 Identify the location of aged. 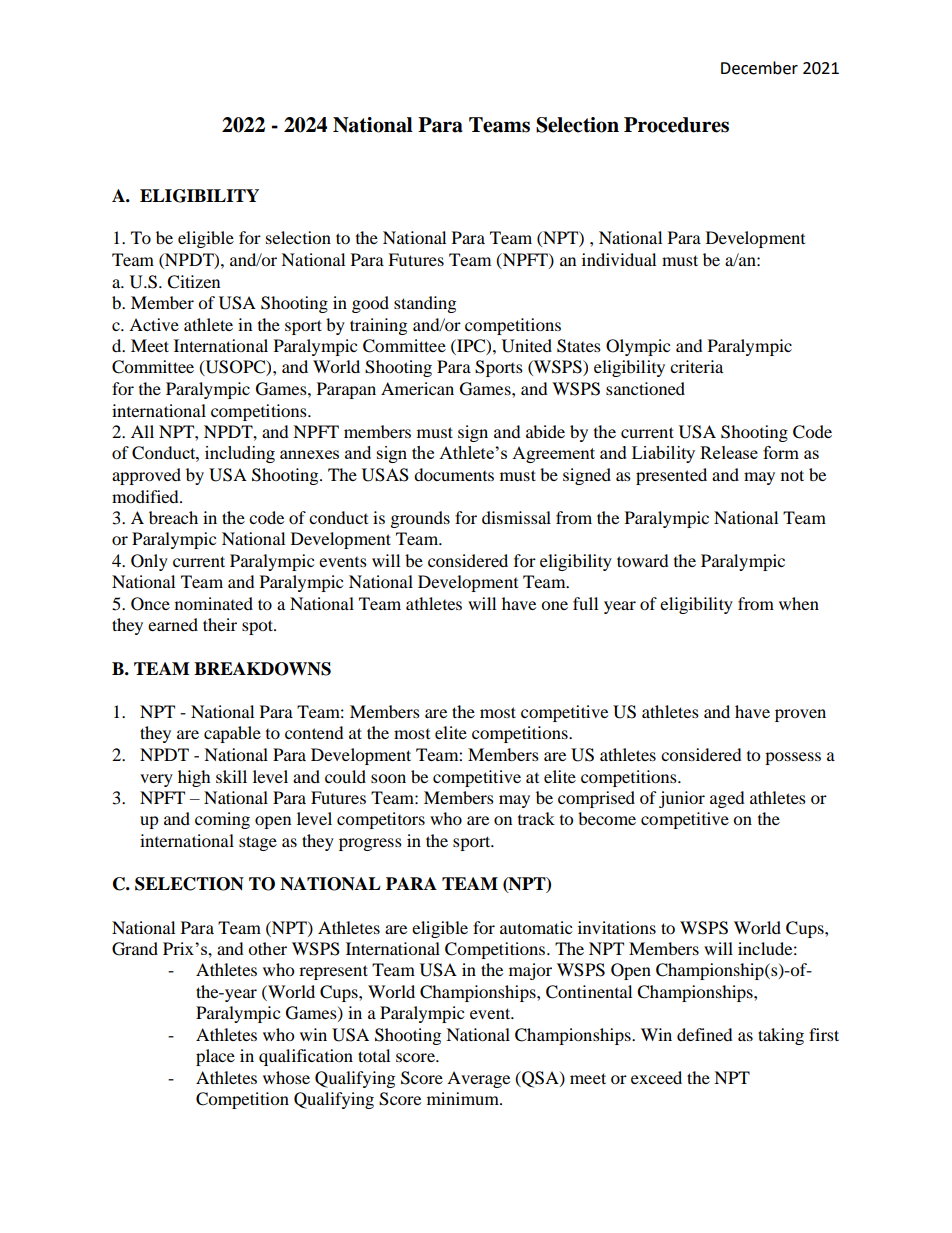
(727, 799).
